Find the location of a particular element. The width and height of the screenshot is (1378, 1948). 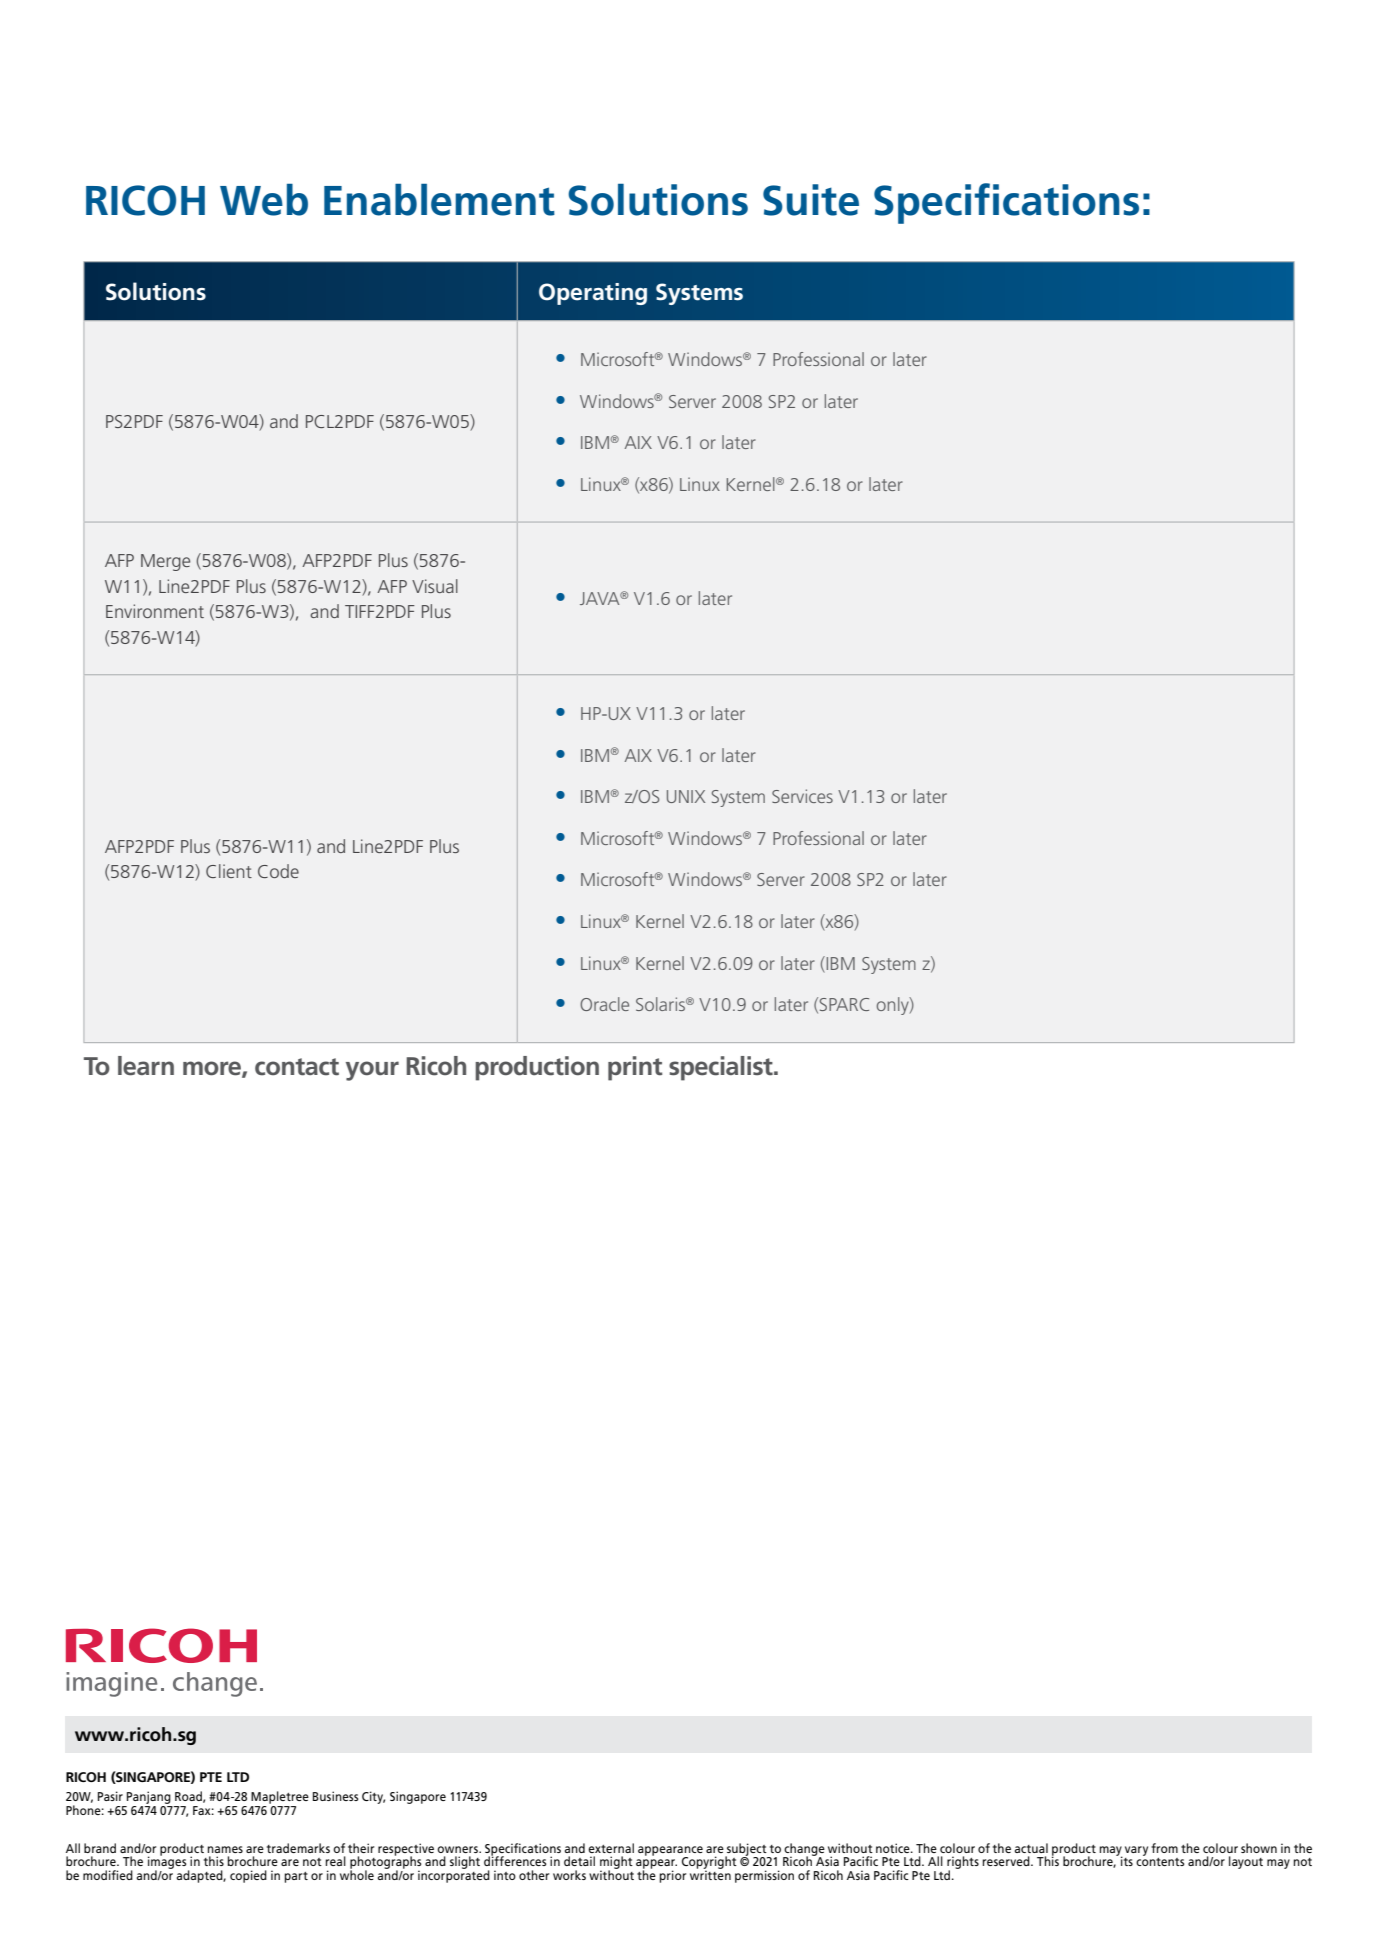

vary is located at coordinates (1136, 1851).
